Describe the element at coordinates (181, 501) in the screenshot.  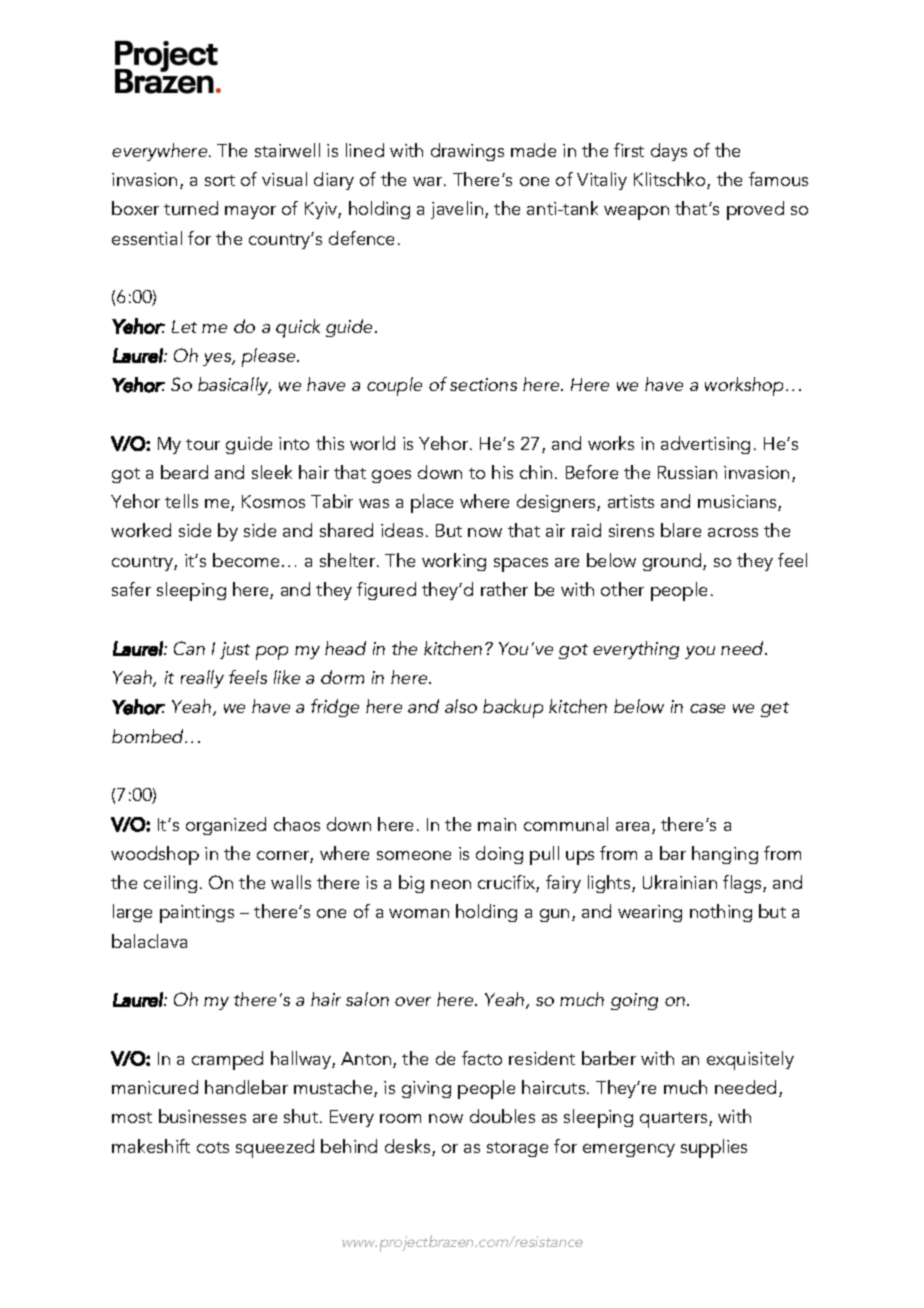
I see `tells` at that location.
